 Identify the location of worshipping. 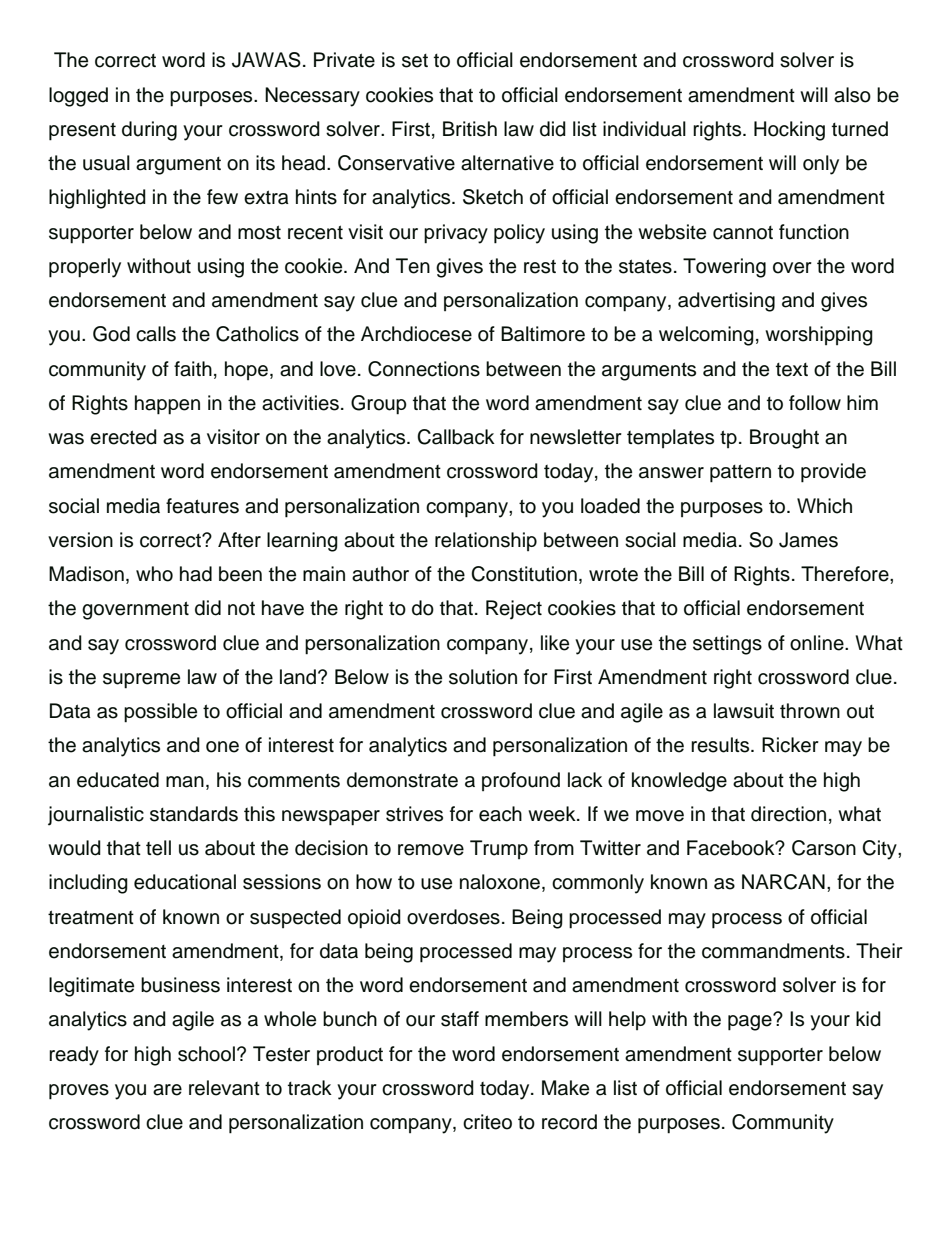
(819, 336).
